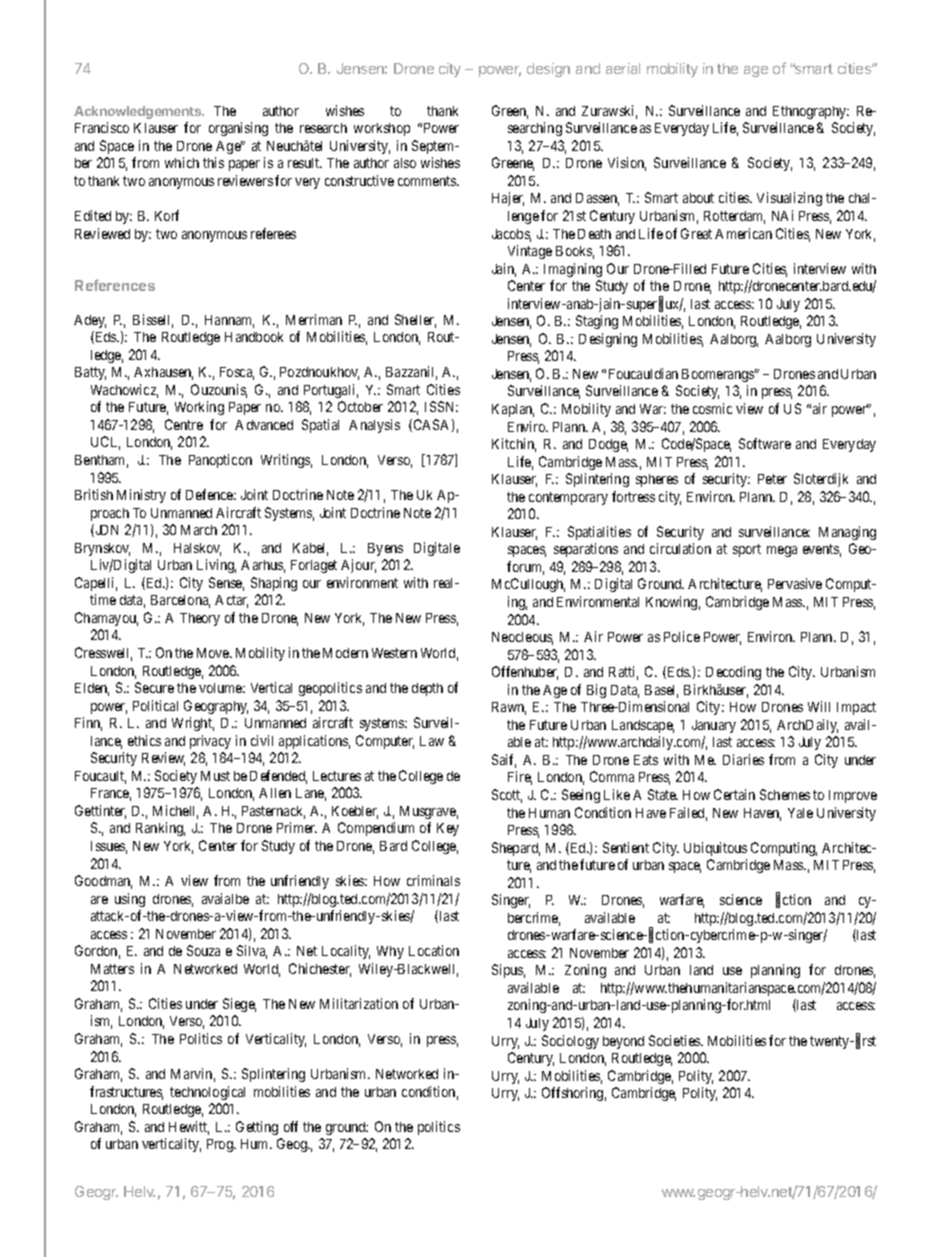 The image size is (952, 1257). What do you see at coordinates (715, 849) in the page?
I see `Ubiquitous` at bounding box center [715, 849].
